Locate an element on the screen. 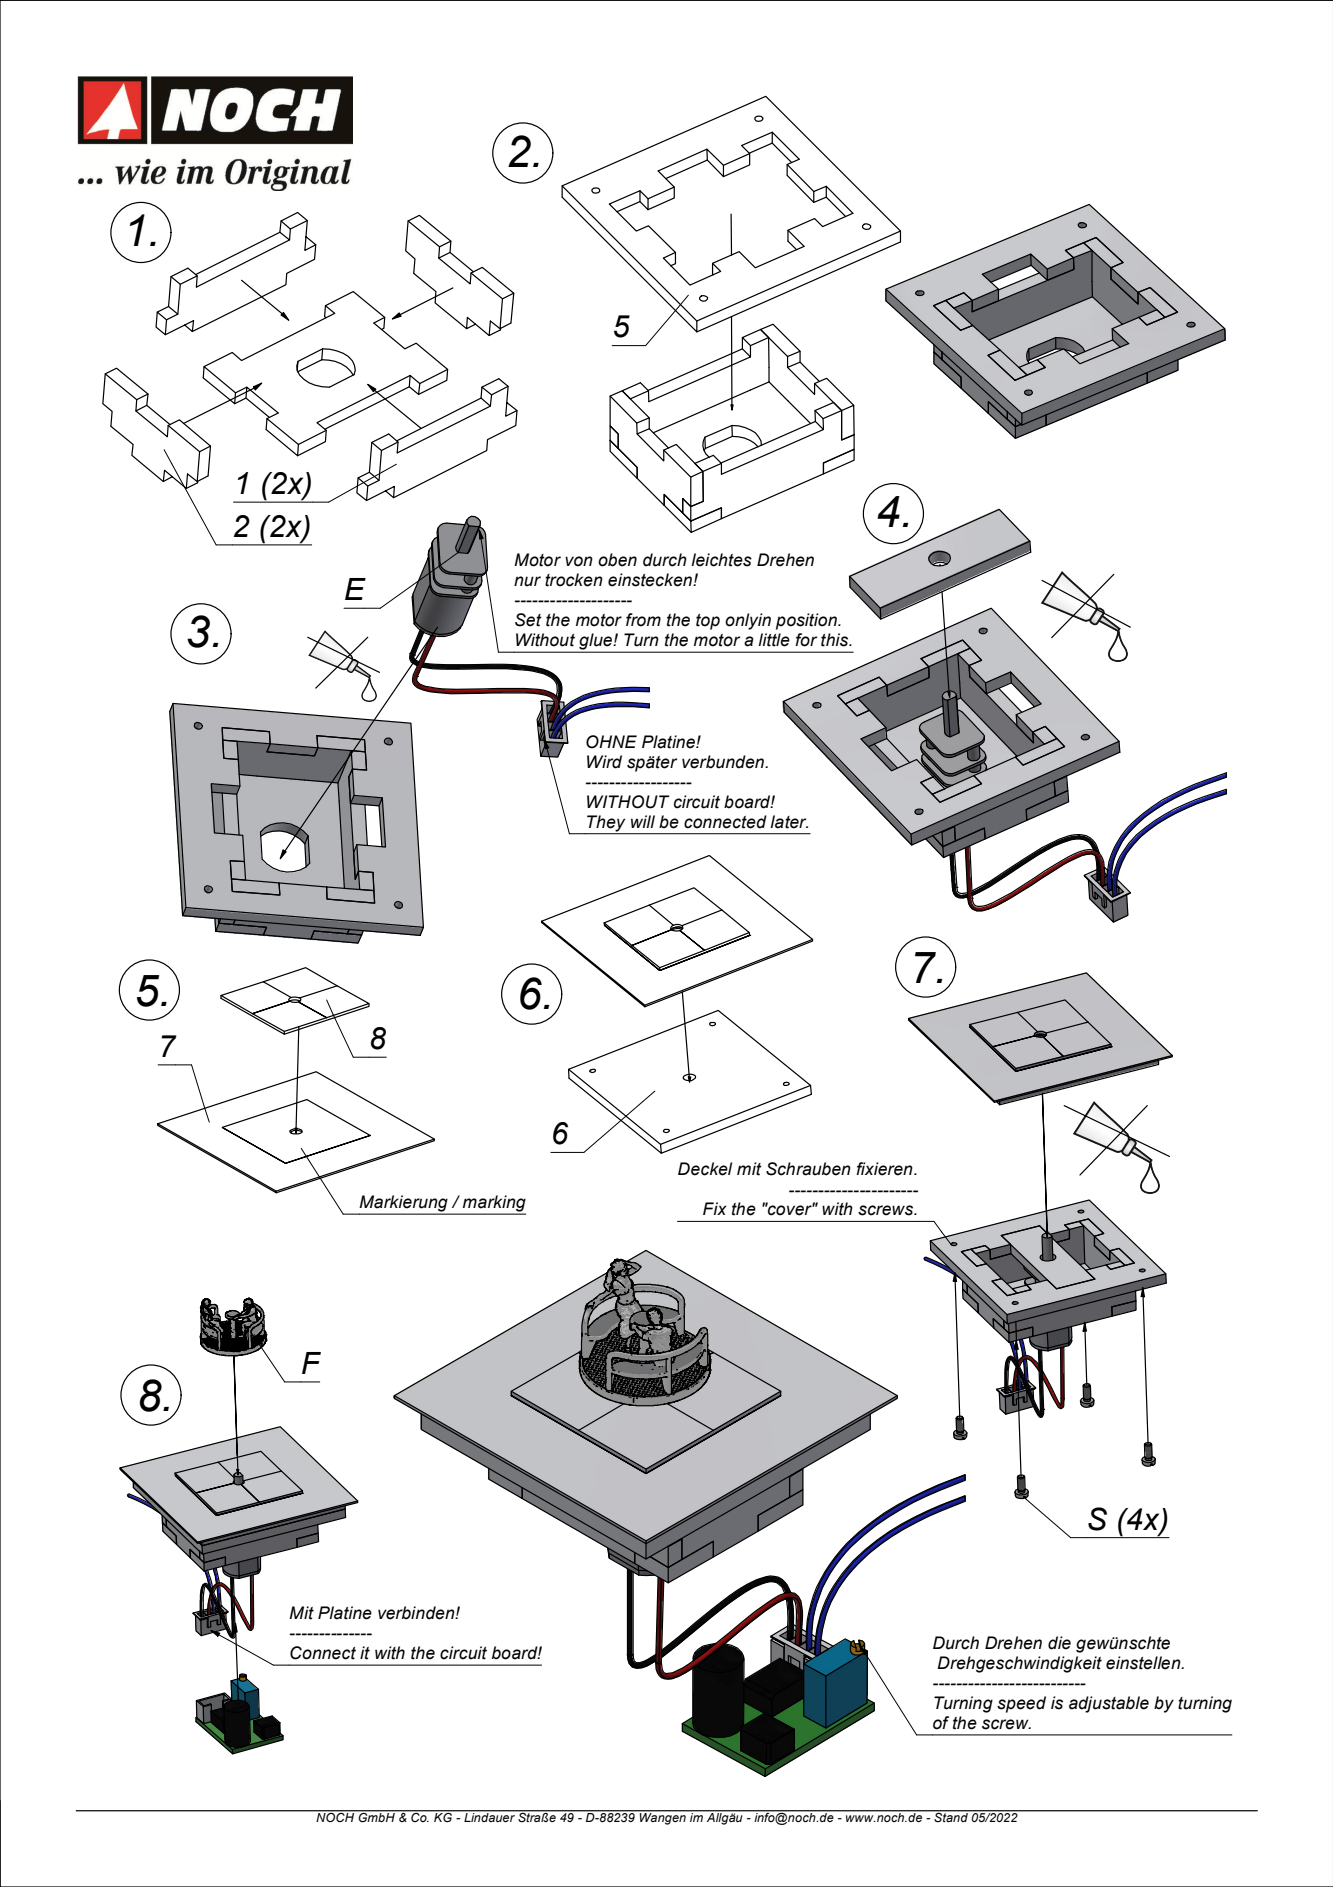 Image resolution: width=1333 pixels, height=1887 pixels. adjustable is located at coordinates (1109, 1704).
